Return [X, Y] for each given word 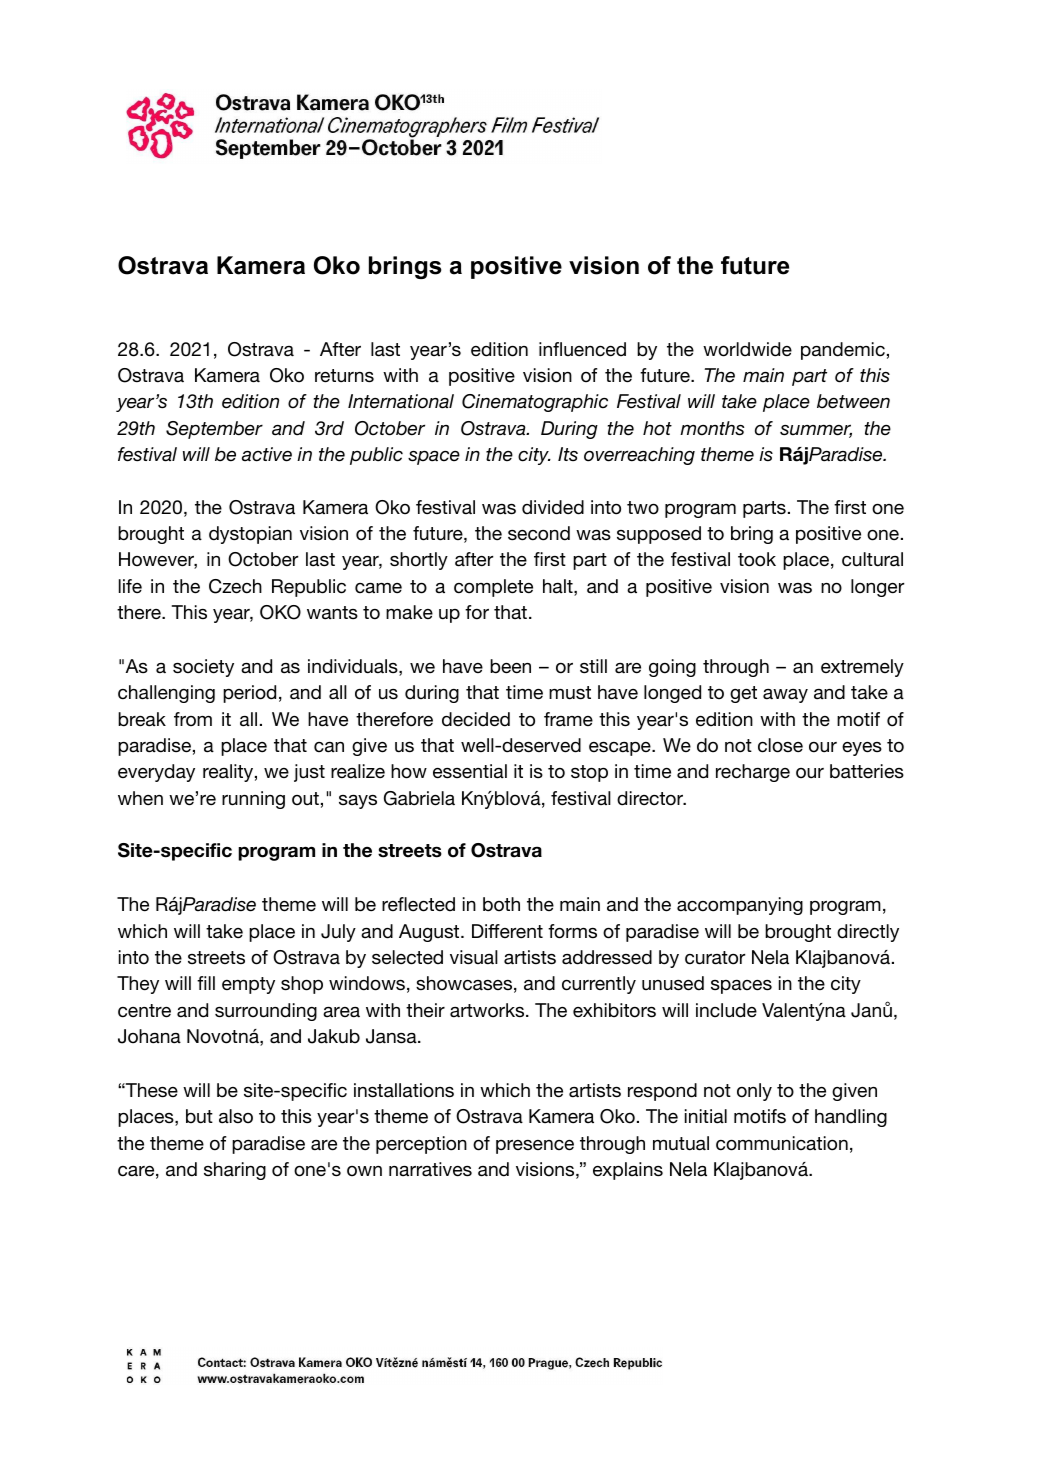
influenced [582, 349]
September [214, 430]
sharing [235, 1171]
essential [470, 771]
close [780, 745]
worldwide [747, 349]
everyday [156, 773]
